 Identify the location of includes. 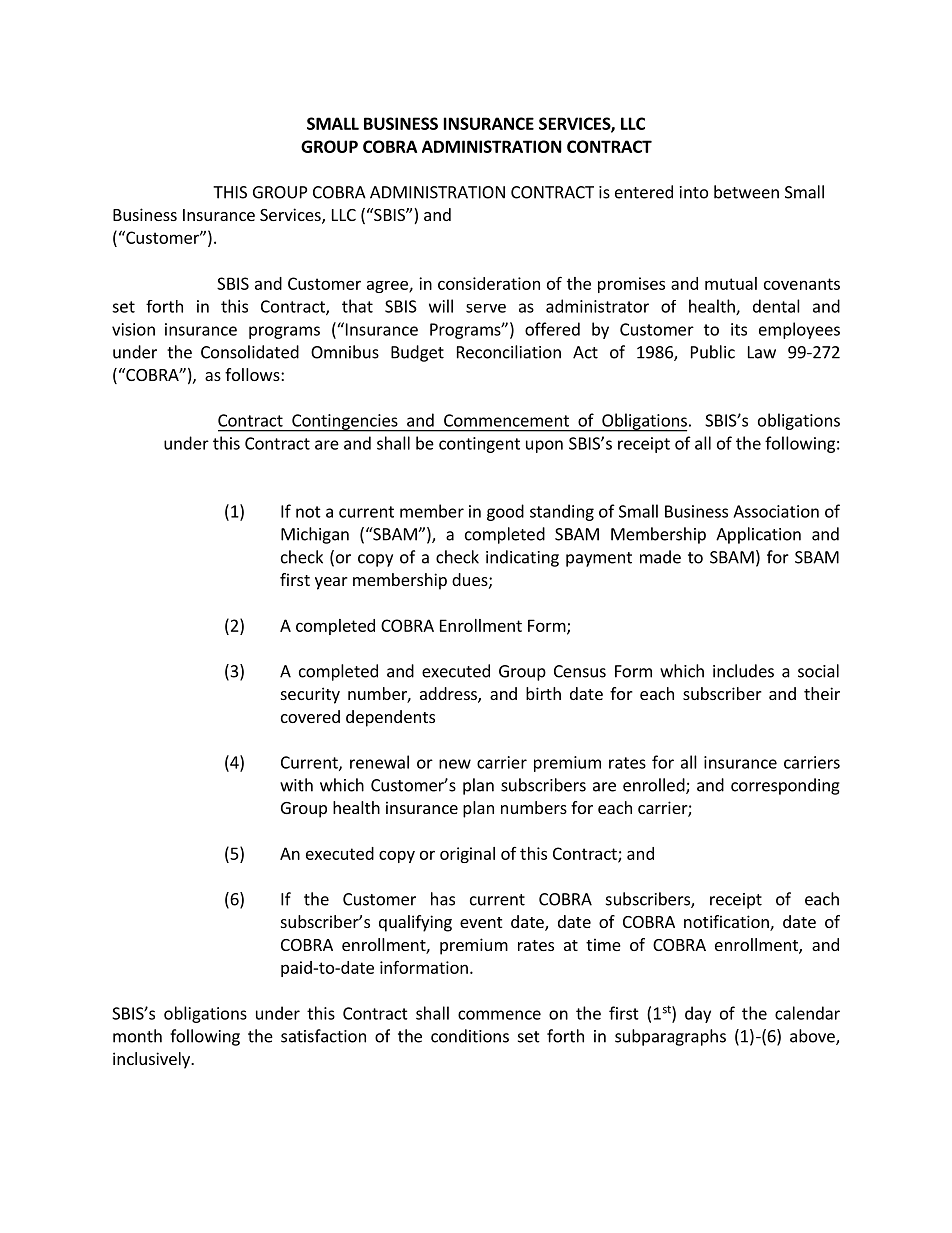
(743, 671).
